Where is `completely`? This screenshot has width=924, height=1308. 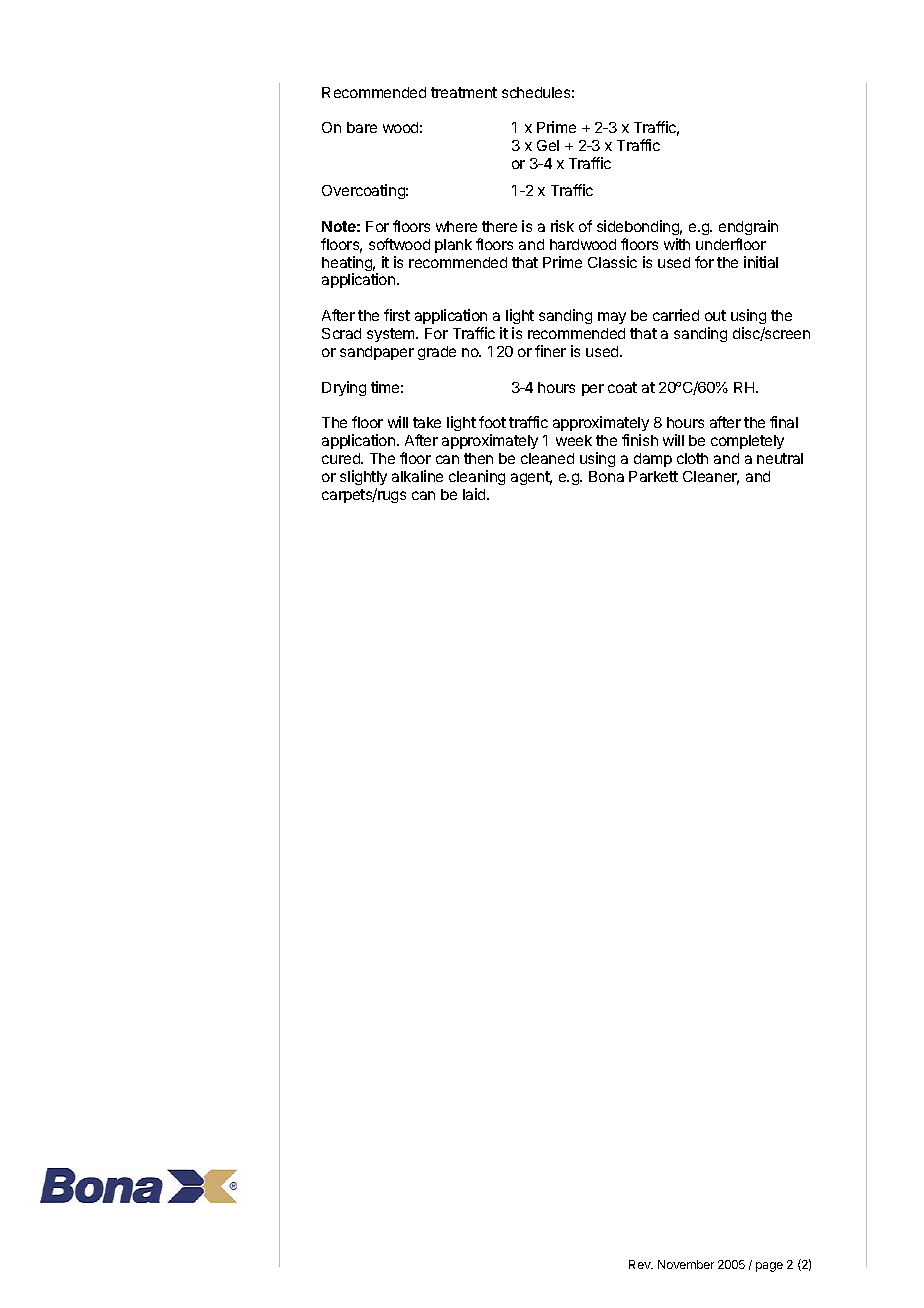 completely is located at coordinates (747, 442).
